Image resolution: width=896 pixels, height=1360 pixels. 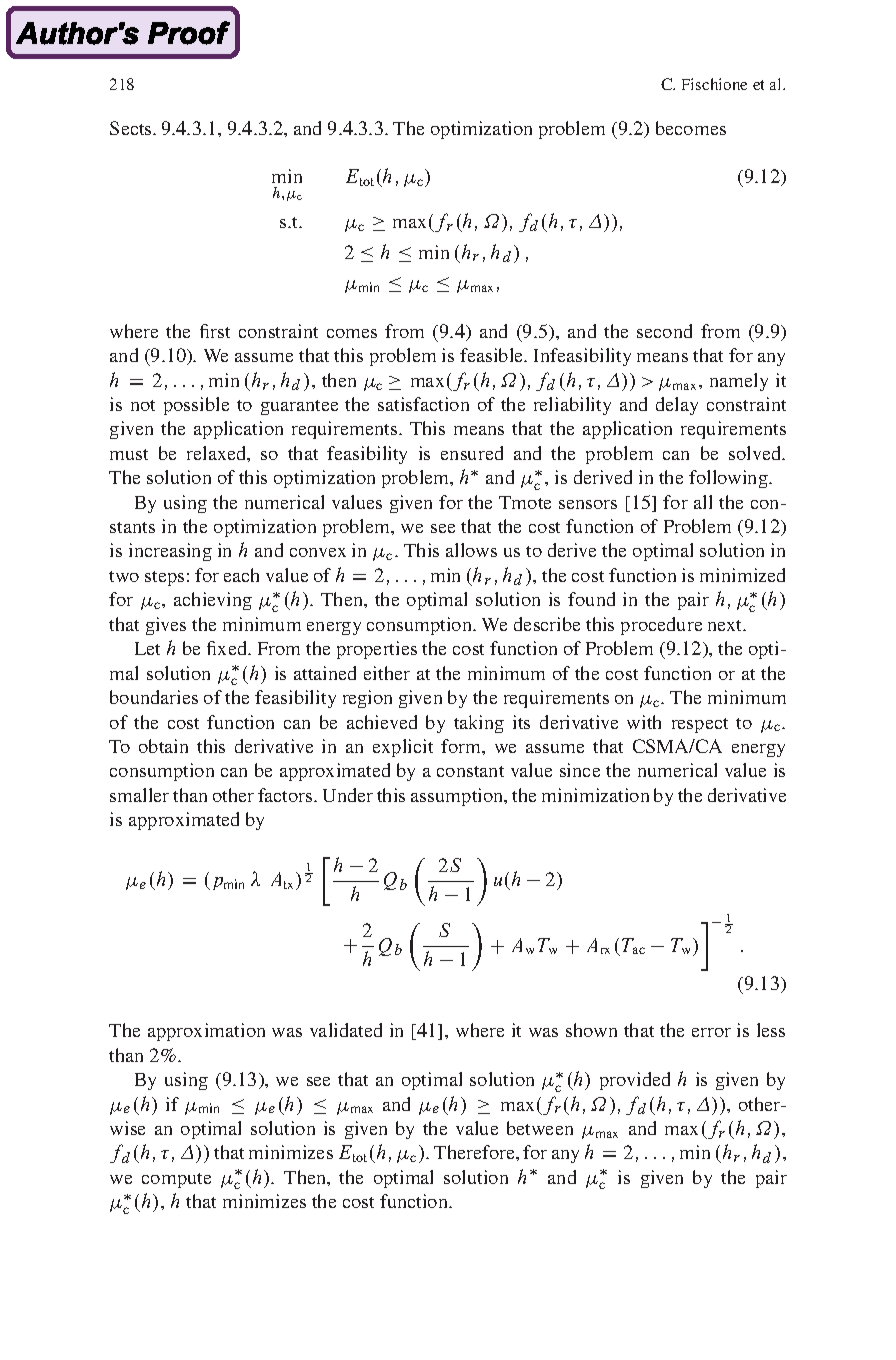 I want to click on Therefore, so click(x=475, y=1152).
